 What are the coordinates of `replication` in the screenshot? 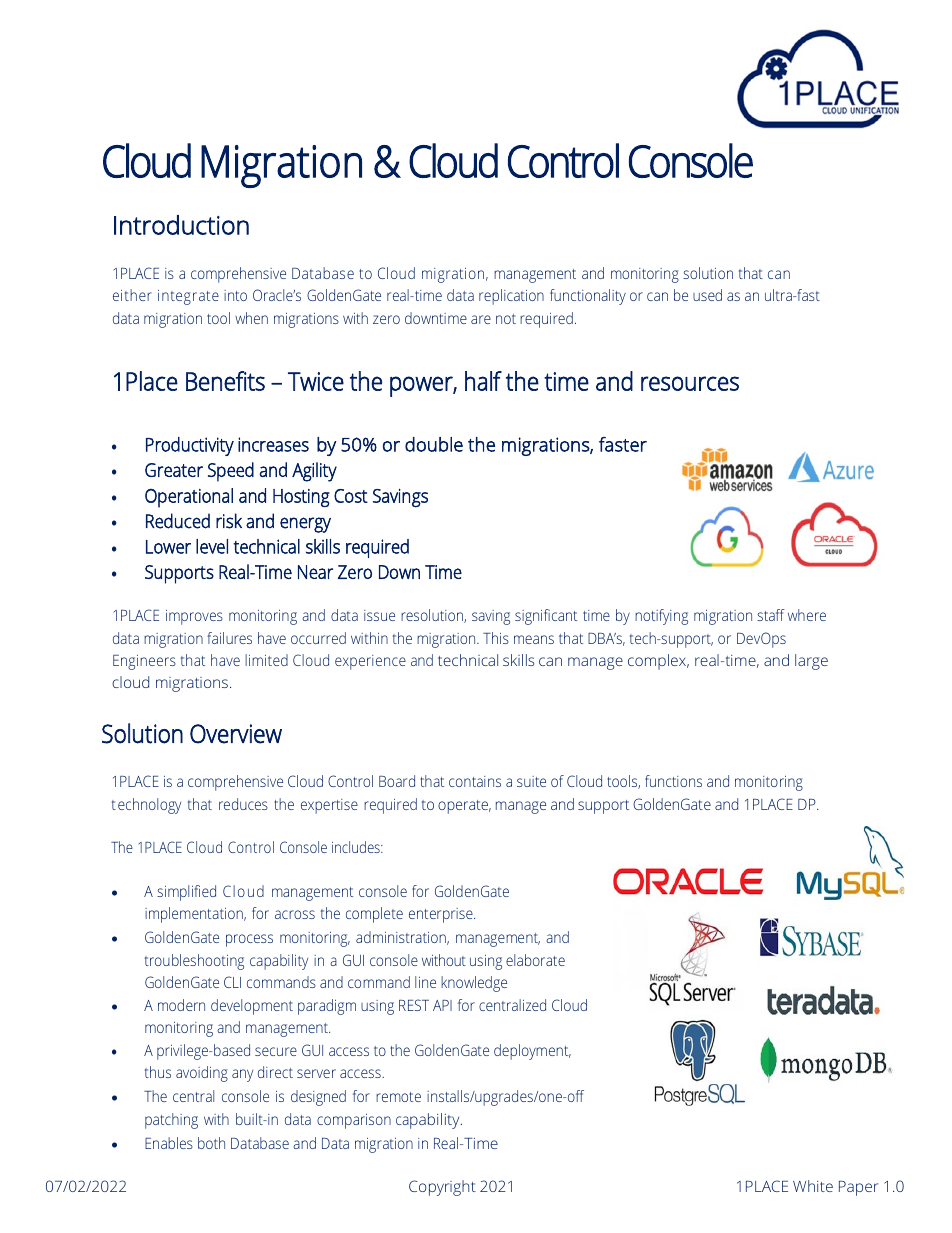 It's located at (511, 297).
